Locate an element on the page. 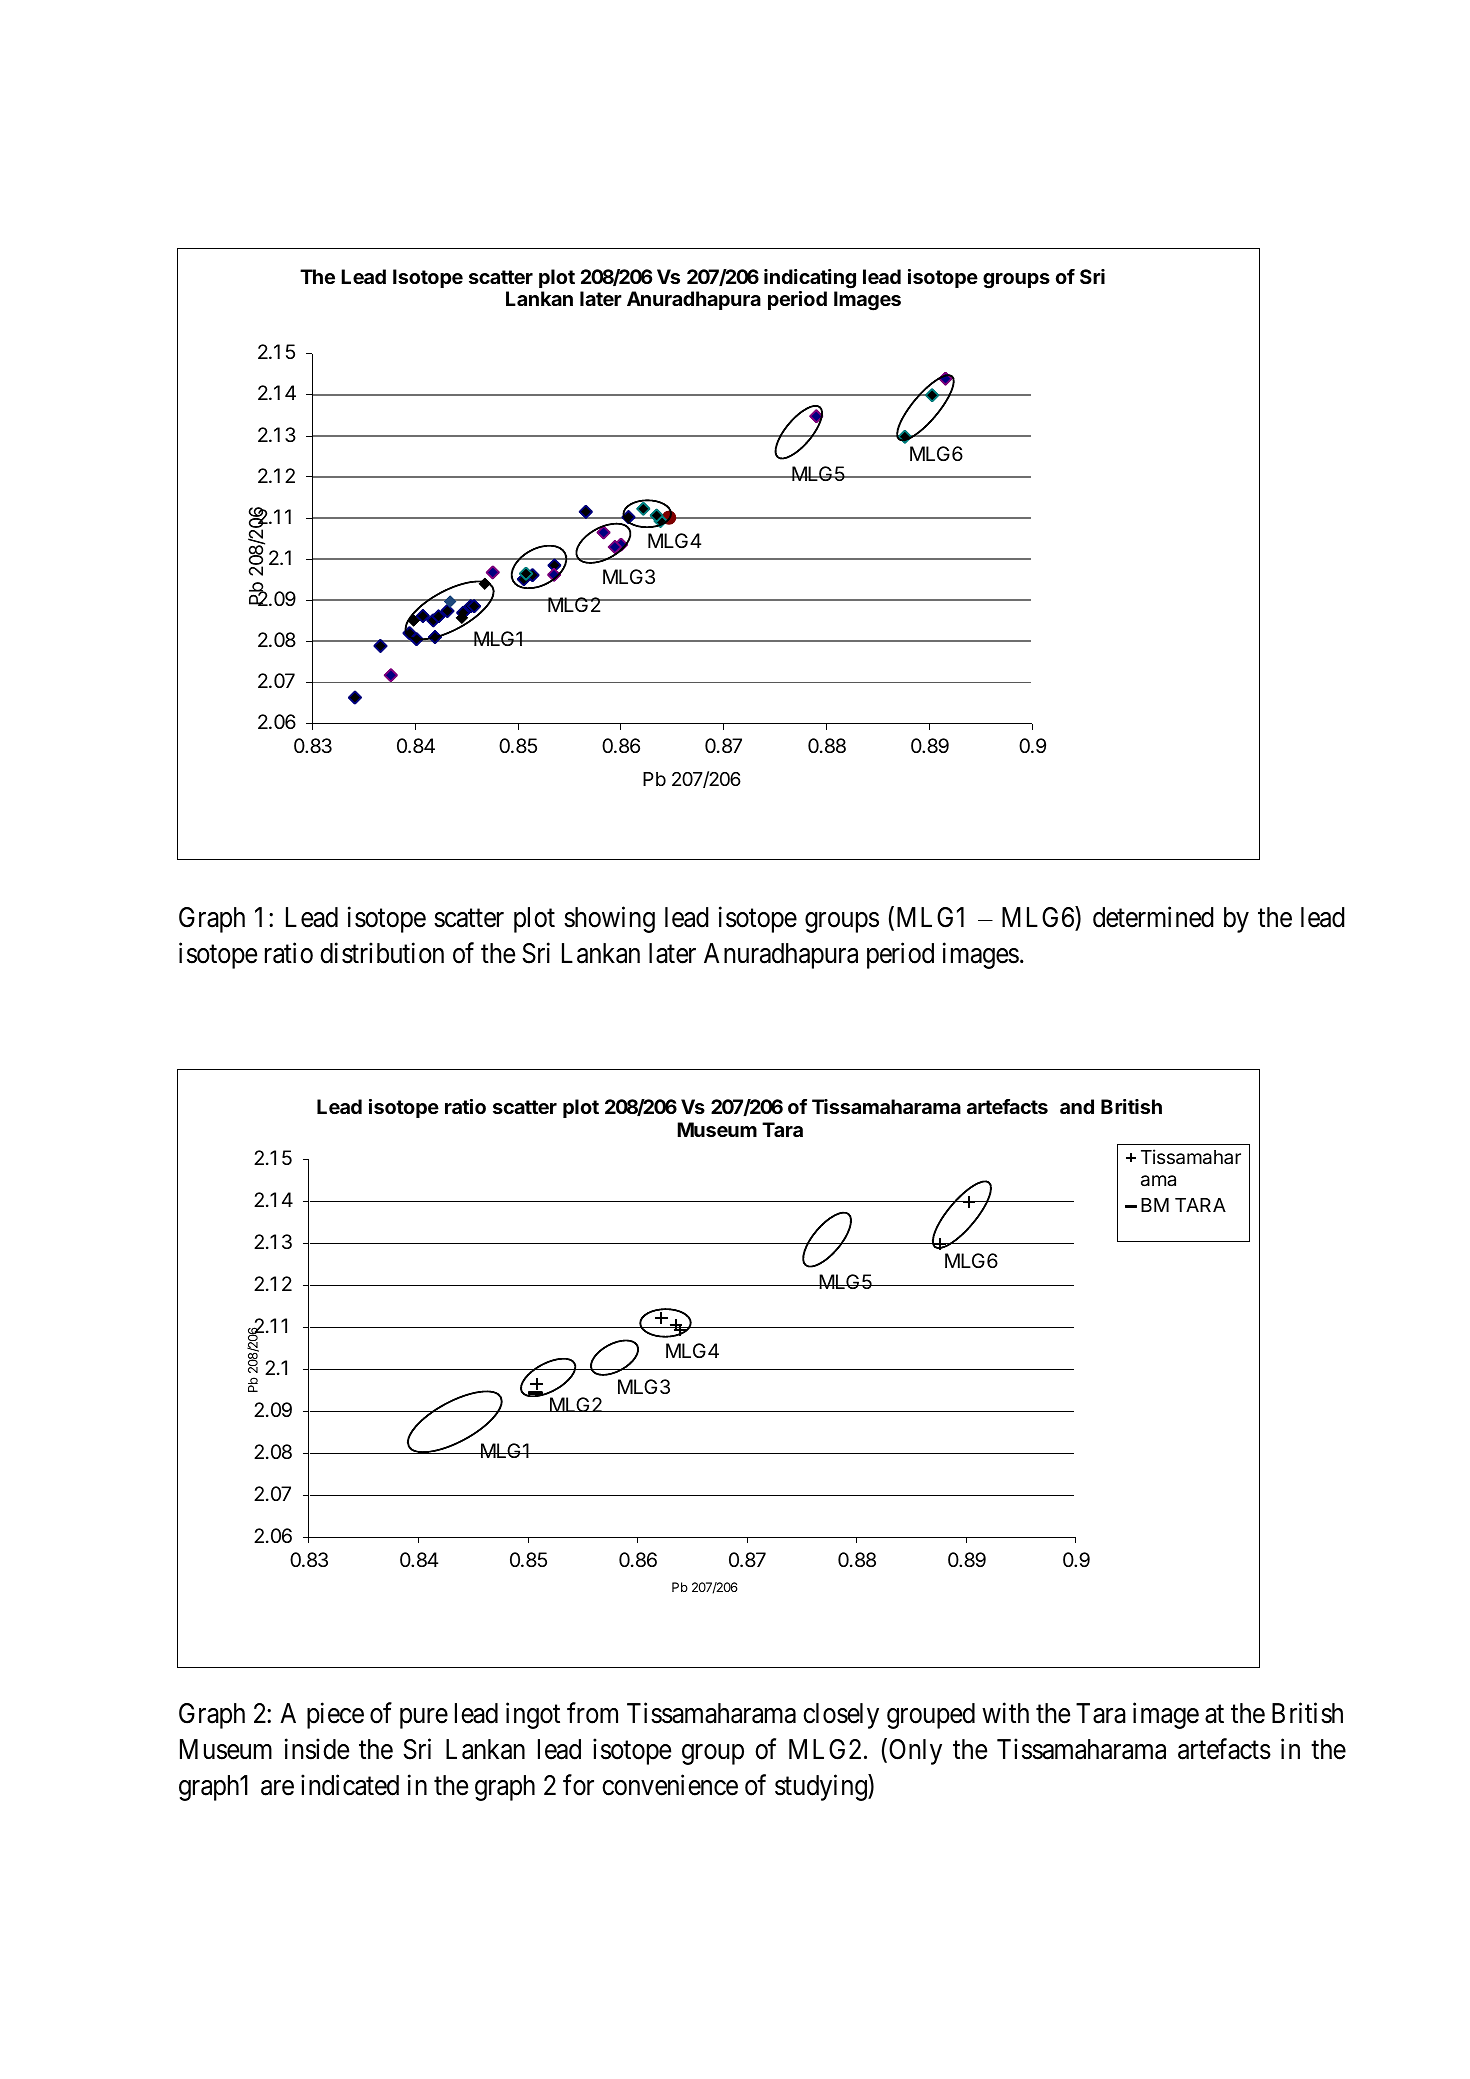 This page has height=2079, width=1470. convenience is located at coordinates (670, 1785).
